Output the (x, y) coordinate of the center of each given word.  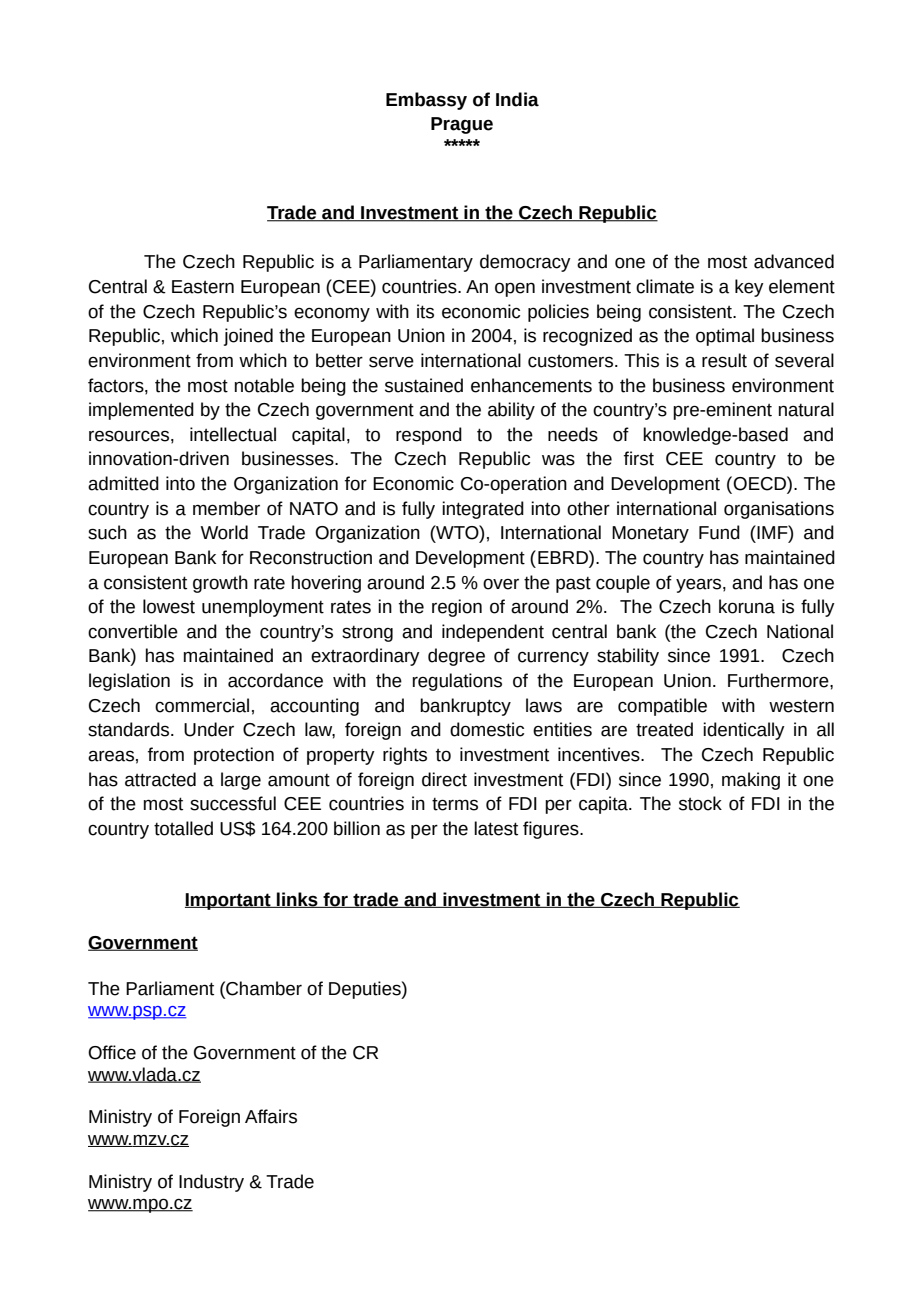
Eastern (203, 287)
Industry (211, 1183)
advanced (794, 261)
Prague (462, 125)
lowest (169, 606)
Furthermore (779, 680)
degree (456, 657)
